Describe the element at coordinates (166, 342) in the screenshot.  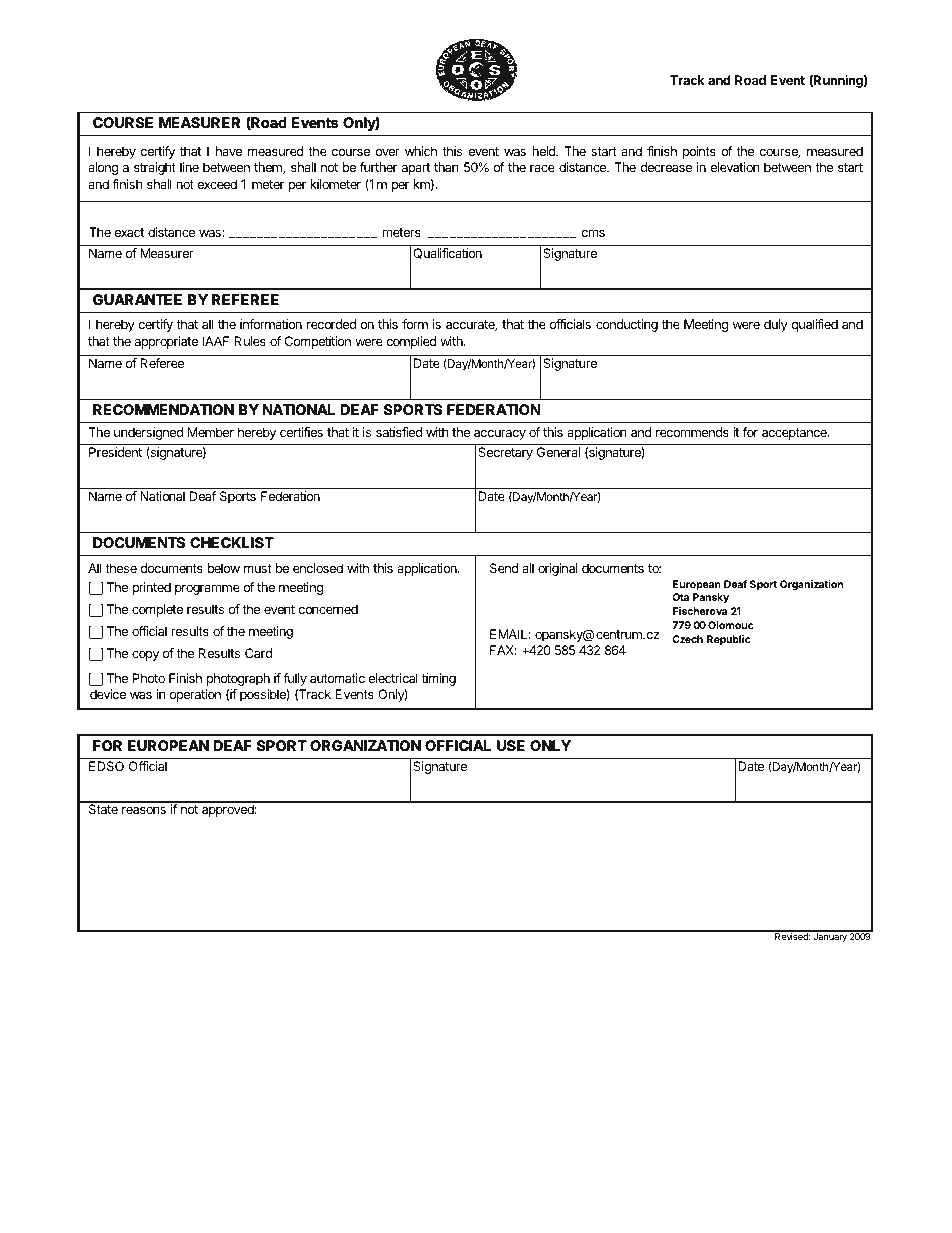
I see `appropriate` at that location.
